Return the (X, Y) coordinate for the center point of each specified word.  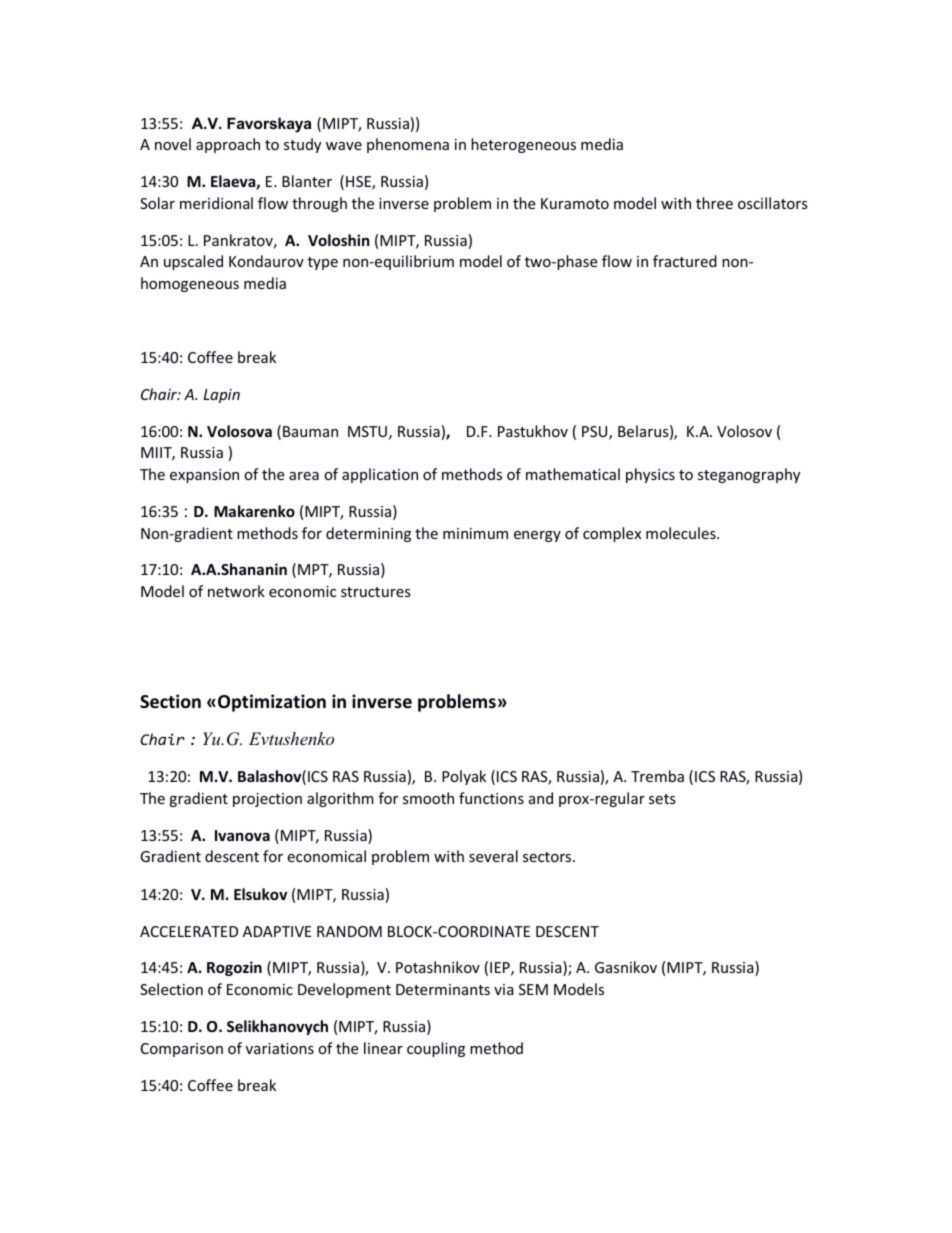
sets (662, 799)
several (493, 856)
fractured (685, 261)
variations (280, 1048)
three (714, 203)
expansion (204, 476)
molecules (682, 533)
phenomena (408, 145)
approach (228, 145)
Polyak (464, 777)
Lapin (222, 396)
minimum (475, 533)
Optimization (272, 703)
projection (267, 800)
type (323, 263)
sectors (548, 857)
